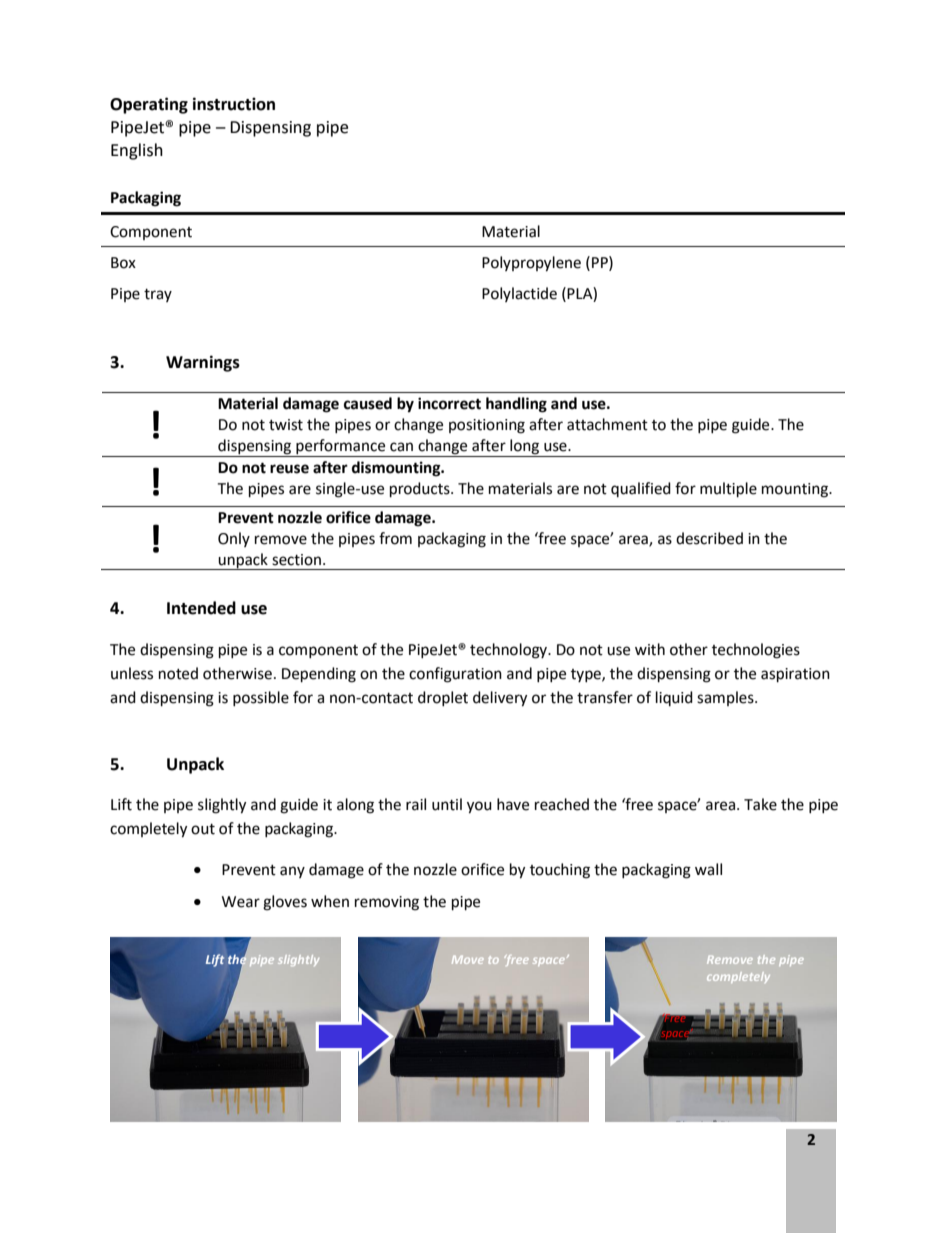  Describe the element at coordinates (241, 902) in the screenshot. I see `Wear` at that location.
